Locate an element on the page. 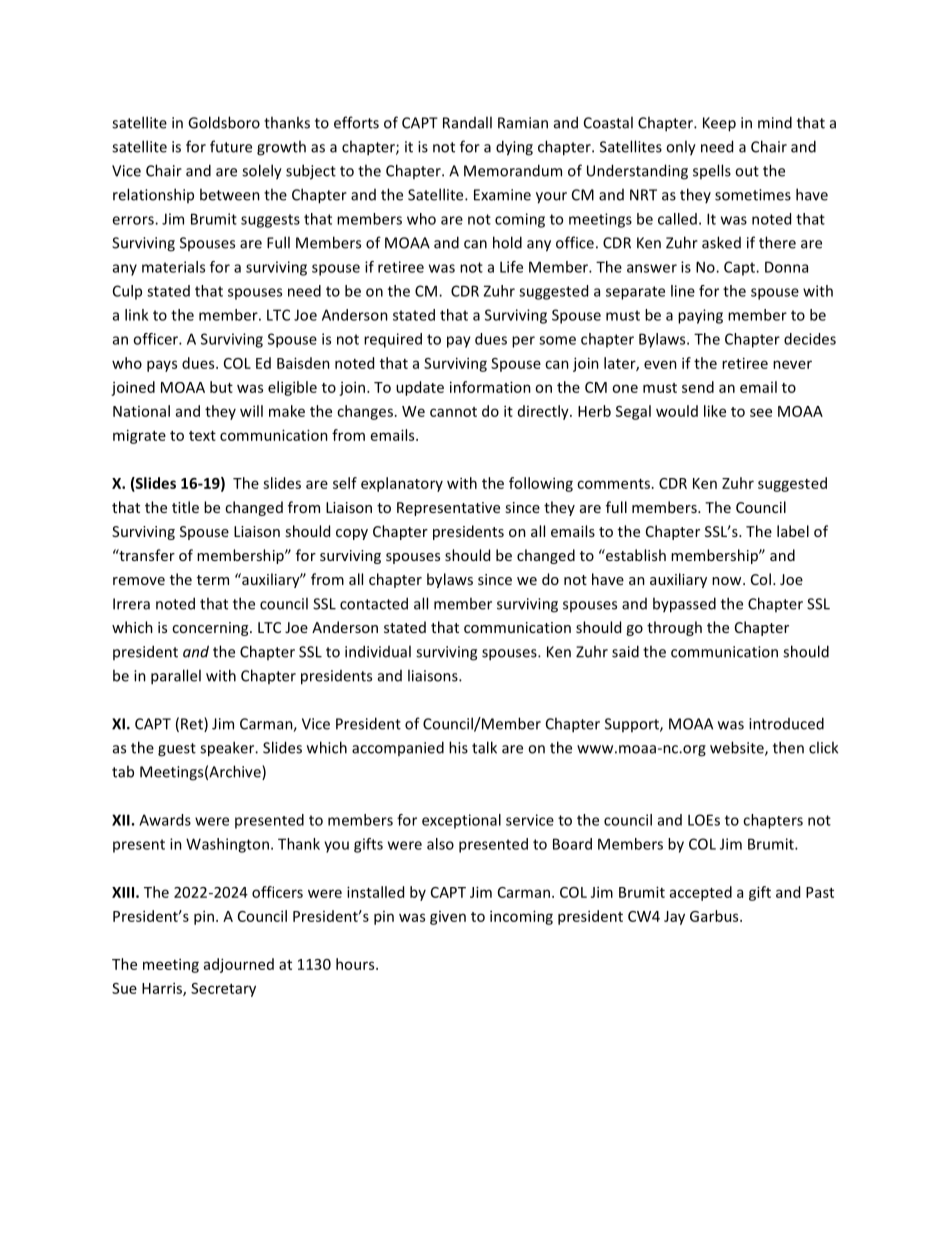 This page has width=952, height=1233. given is located at coordinates (448, 918).
